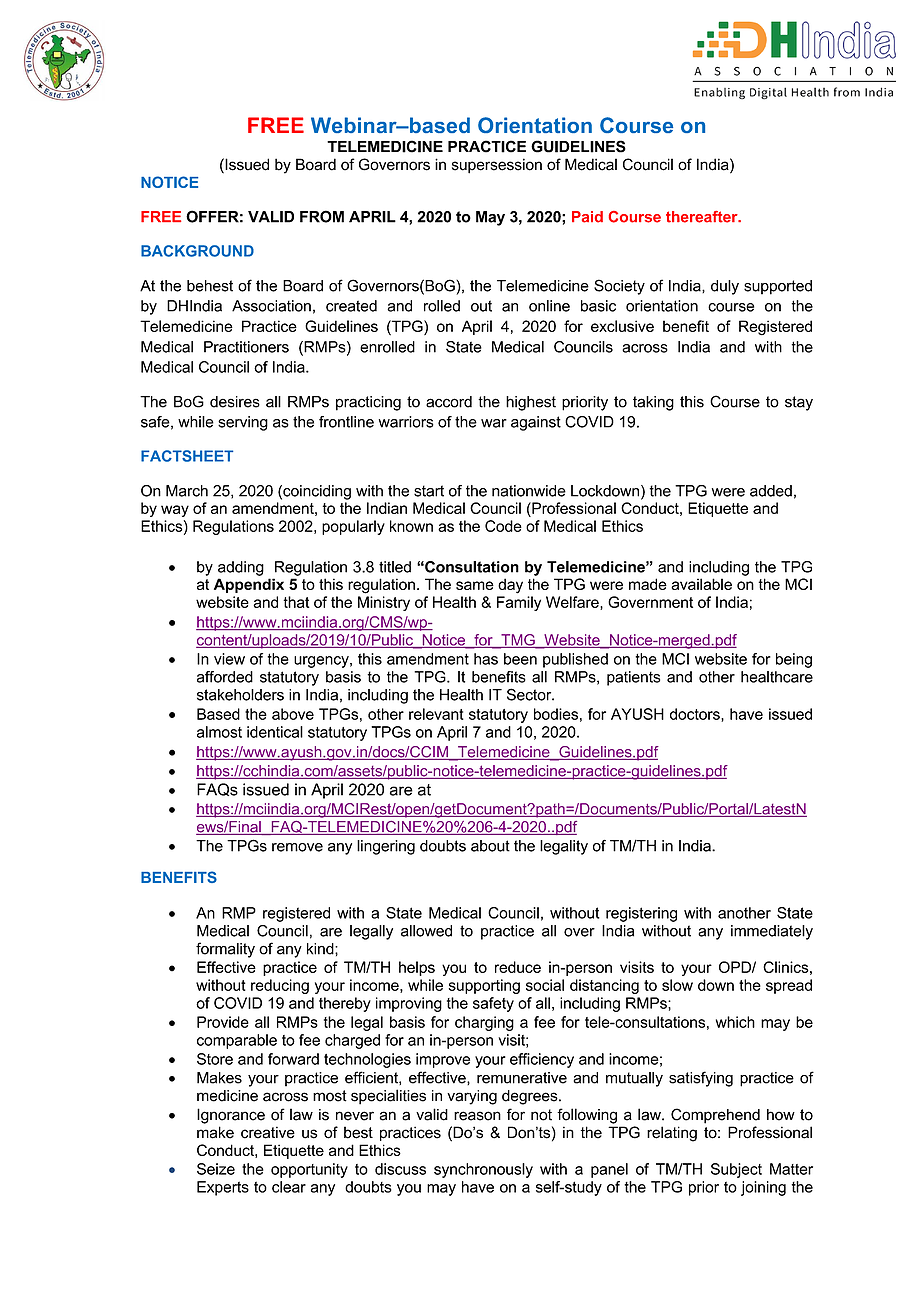  What do you see at coordinates (703, 217) in the page?
I see `thereafter` at bounding box center [703, 217].
